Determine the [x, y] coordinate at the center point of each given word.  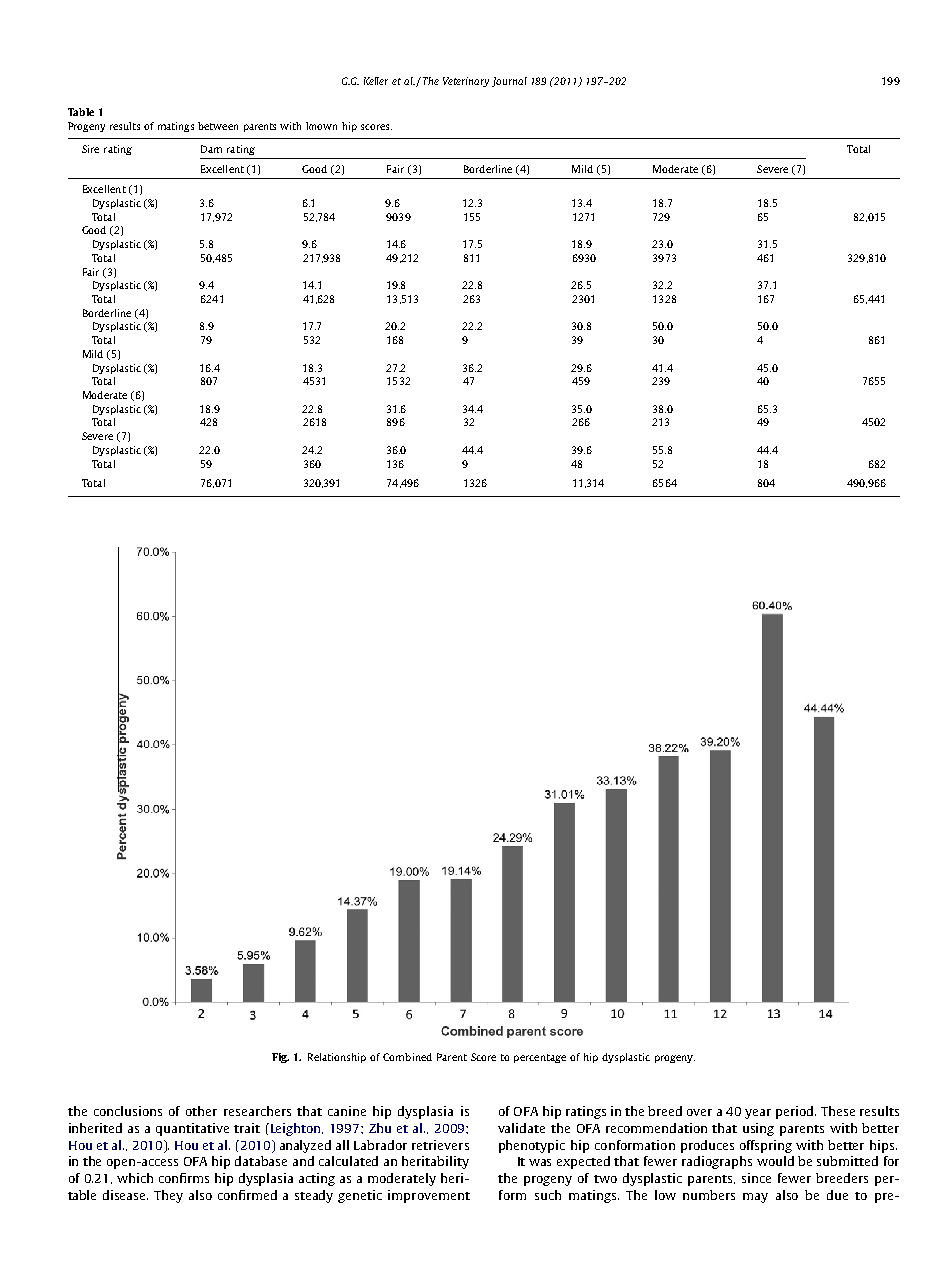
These [838, 1111]
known [321, 126]
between [218, 126]
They [168, 1196]
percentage [540, 1058]
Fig [280, 1058]
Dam [211, 149]
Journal [509, 82]
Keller [376, 81]
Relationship [337, 1058]
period [796, 1112]
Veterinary [466, 82]
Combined [407, 1057]
